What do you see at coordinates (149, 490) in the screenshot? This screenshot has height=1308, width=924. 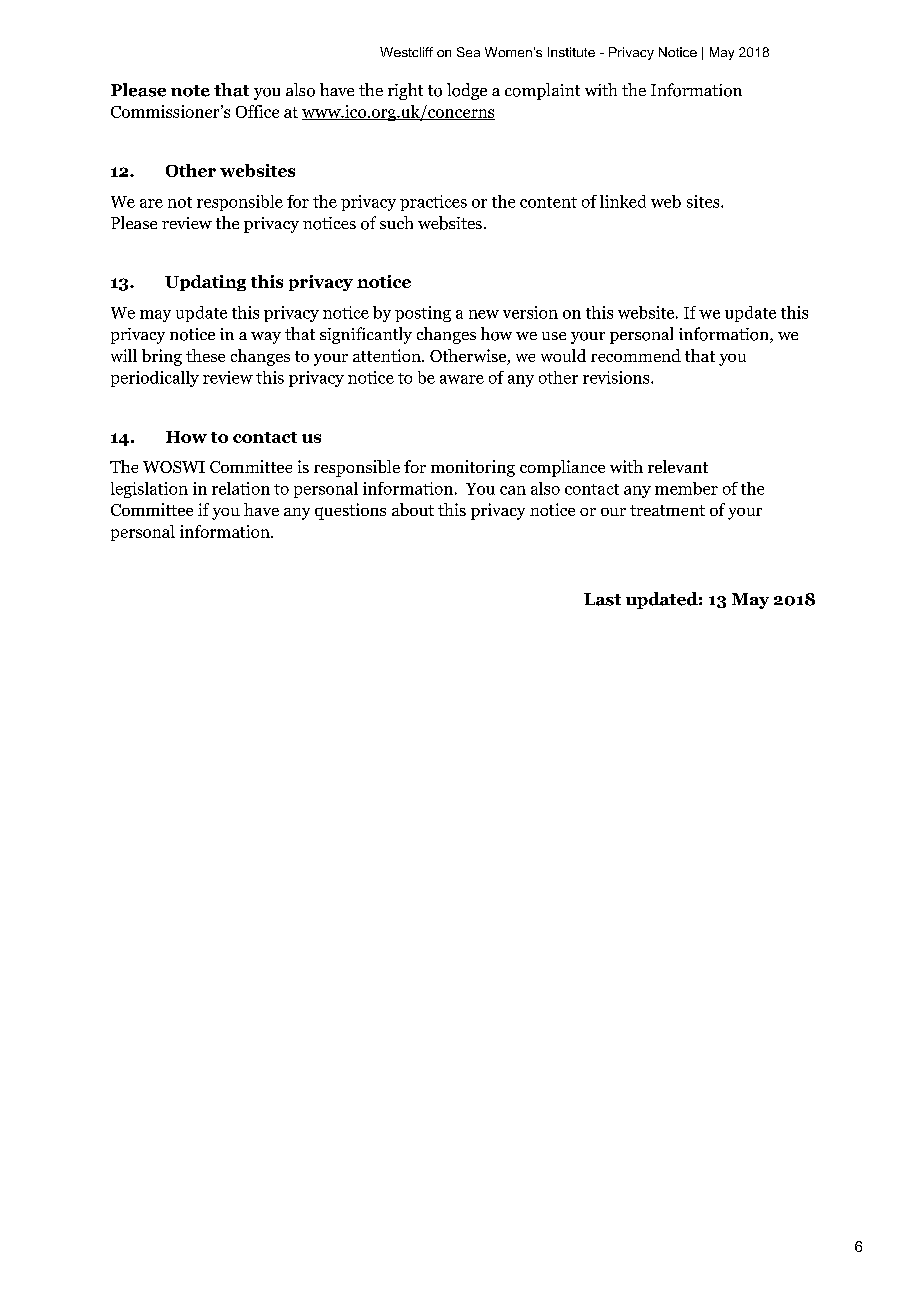 I see `legislation` at bounding box center [149, 490].
